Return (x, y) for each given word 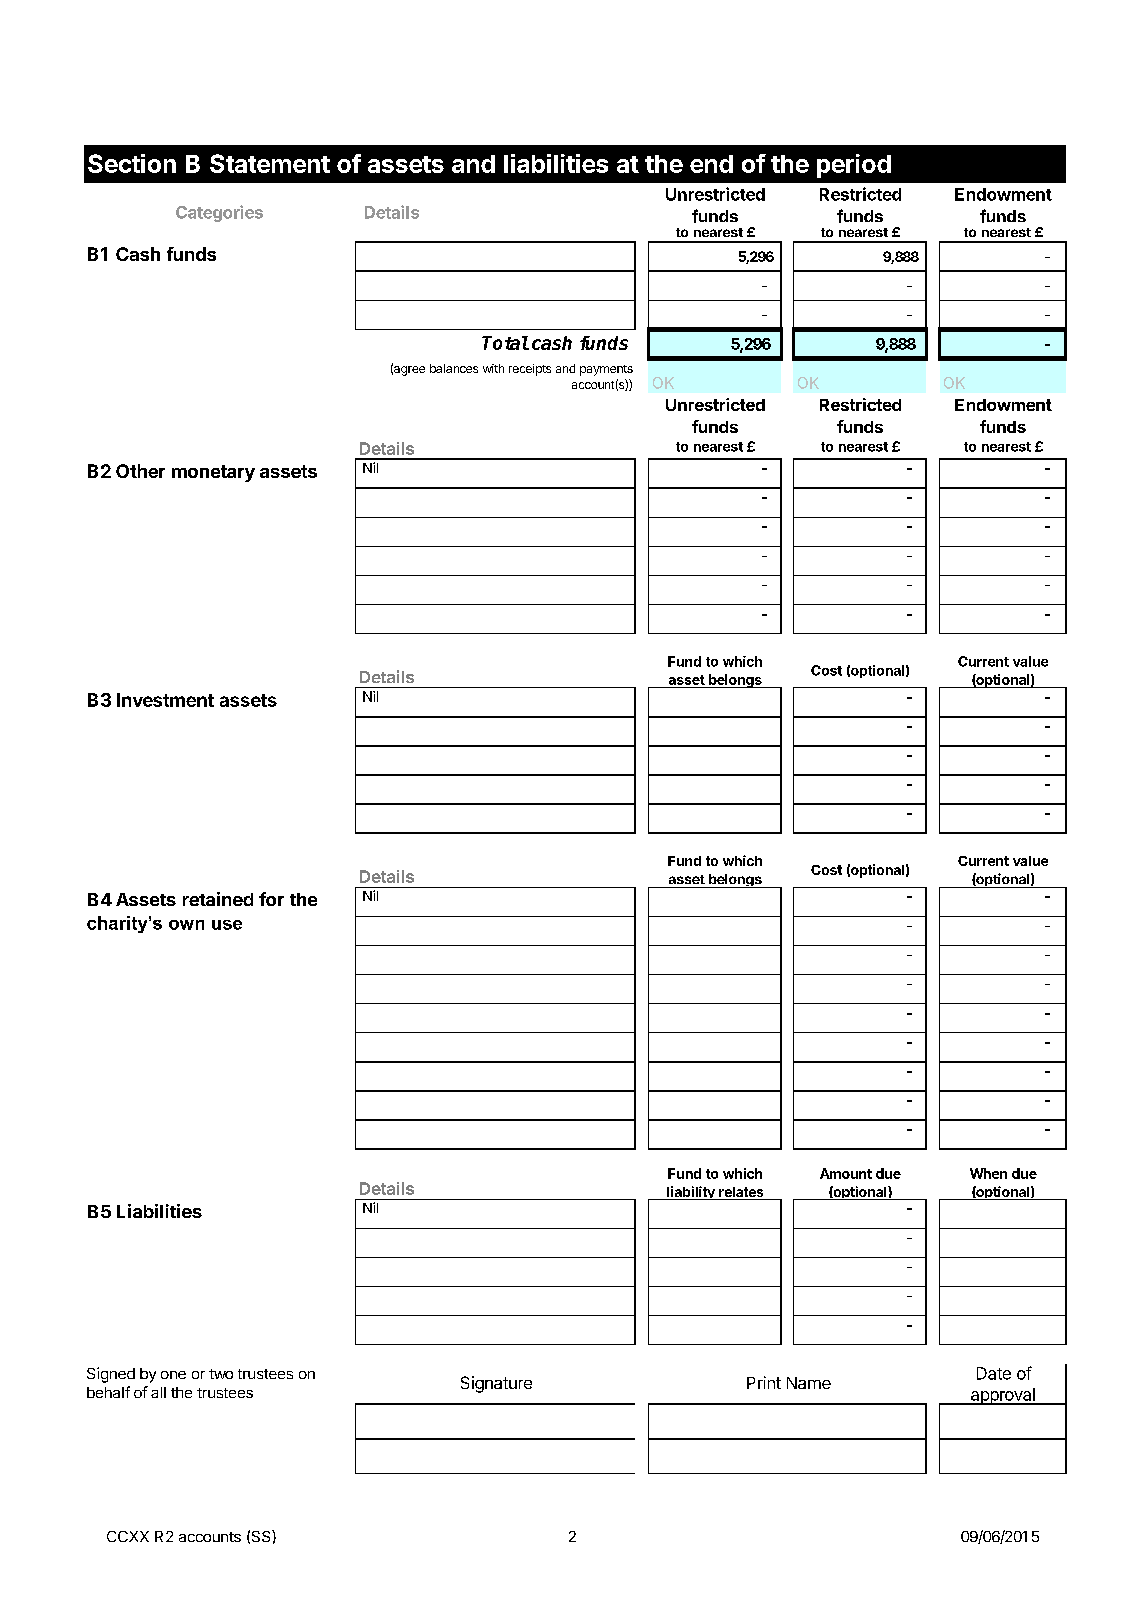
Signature (496, 1384)
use (227, 925)
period (854, 166)
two (221, 1374)
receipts (530, 370)
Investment (165, 700)
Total (505, 343)
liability (691, 1193)
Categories (219, 213)
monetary (213, 473)
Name (809, 1383)
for (271, 899)
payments (606, 370)
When (988, 1173)
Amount (846, 1173)
